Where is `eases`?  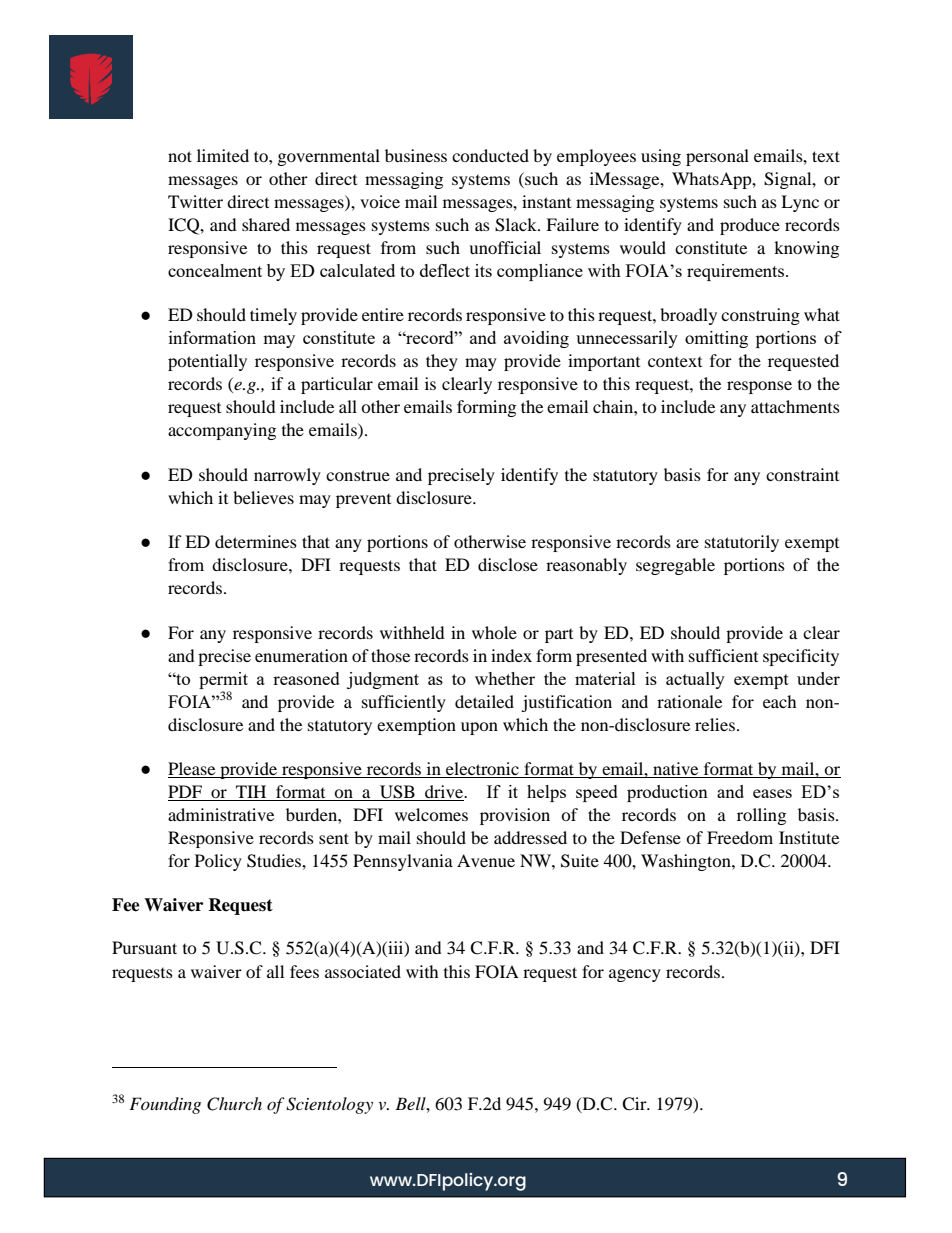 eases is located at coordinates (772, 793).
